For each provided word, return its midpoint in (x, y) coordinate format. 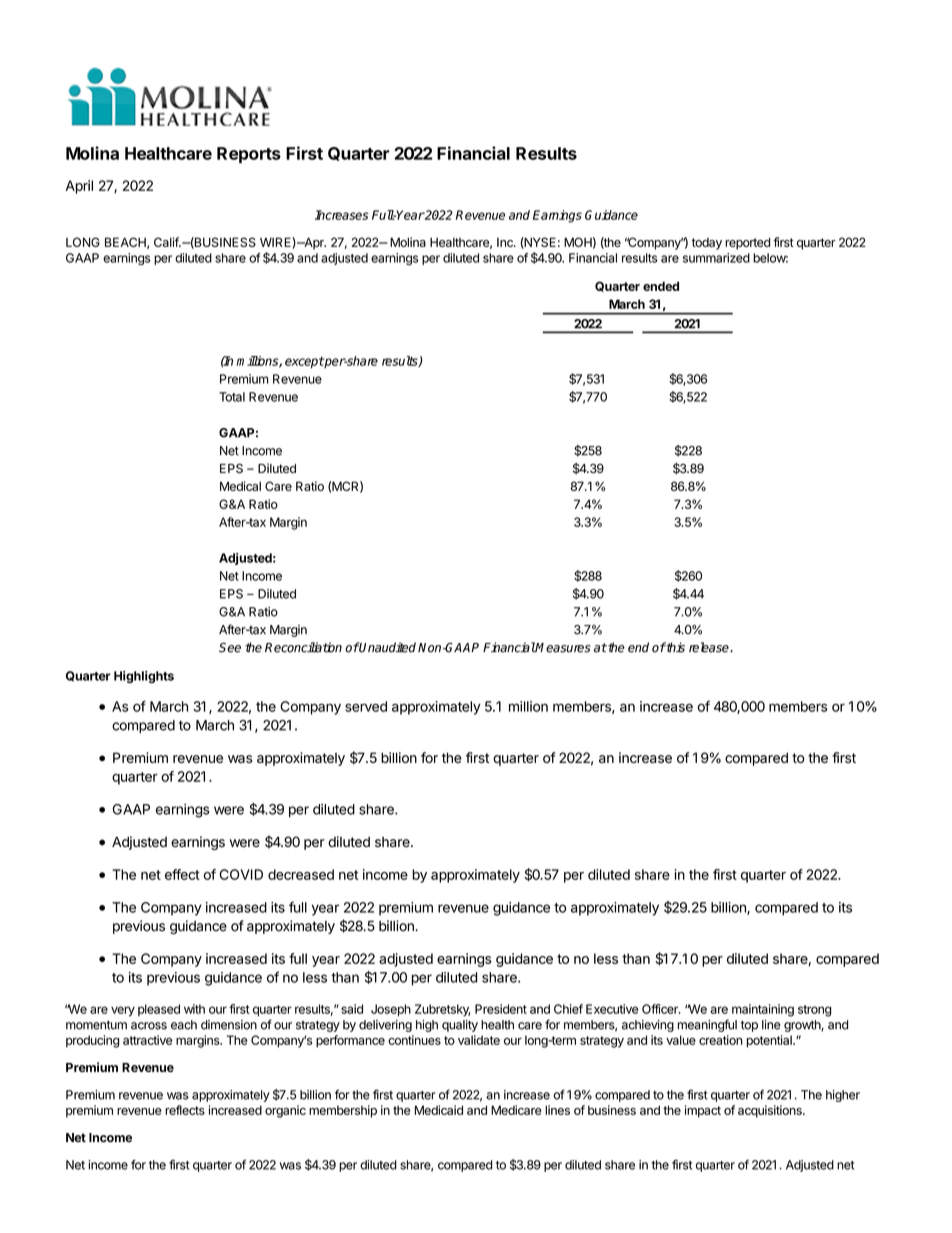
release (710, 647)
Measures (563, 648)
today (707, 244)
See (230, 647)
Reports (249, 155)
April (79, 187)
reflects (185, 1110)
